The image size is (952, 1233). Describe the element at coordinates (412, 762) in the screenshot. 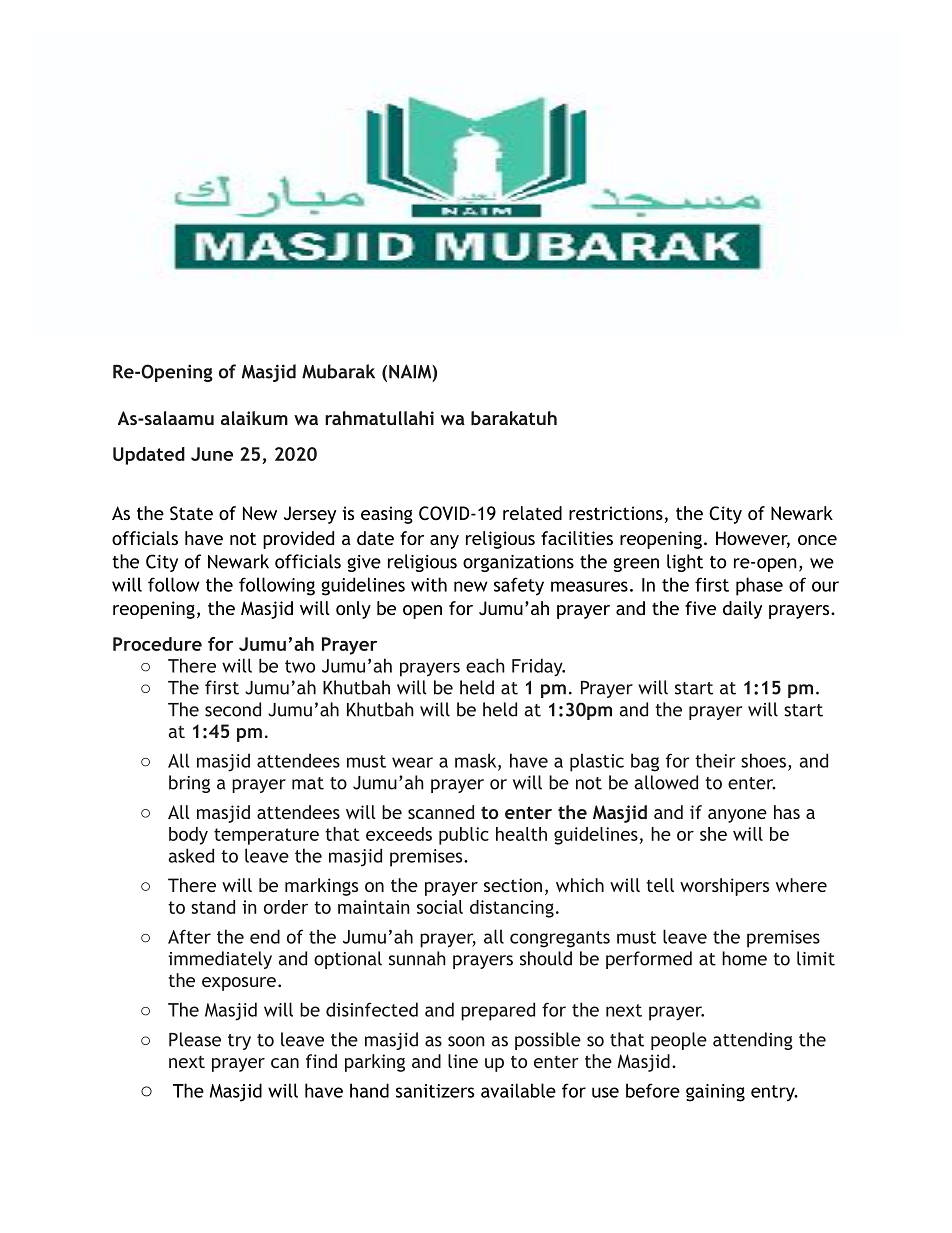

I see `wear` at that location.
